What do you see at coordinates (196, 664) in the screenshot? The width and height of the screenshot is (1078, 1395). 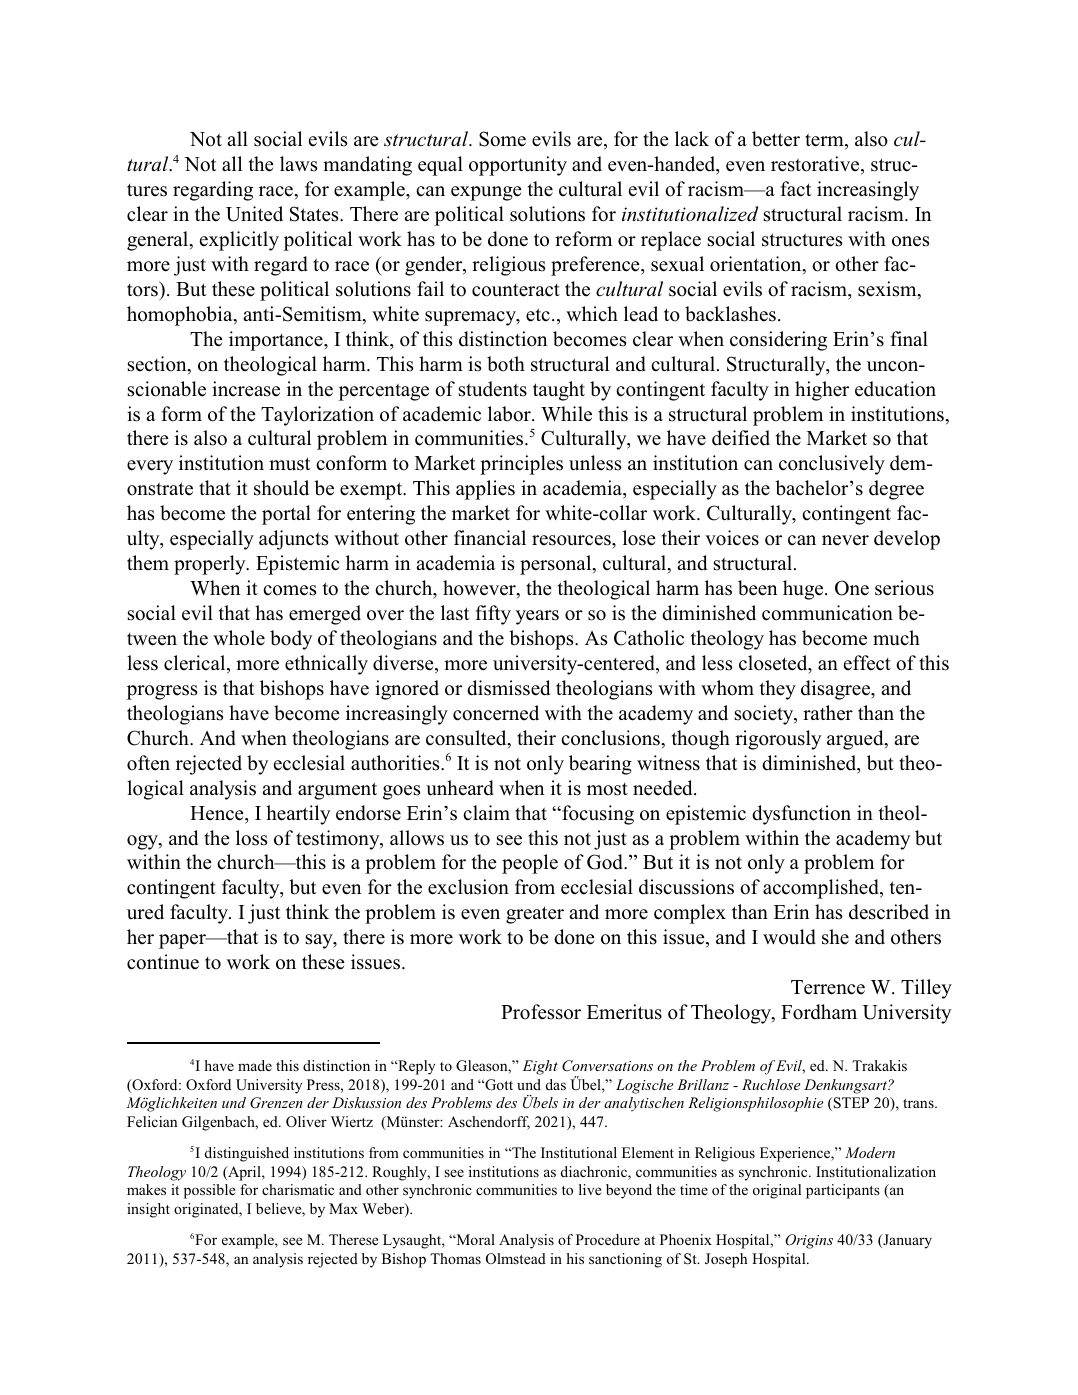 I see `clerical` at bounding box center [196, 664].
